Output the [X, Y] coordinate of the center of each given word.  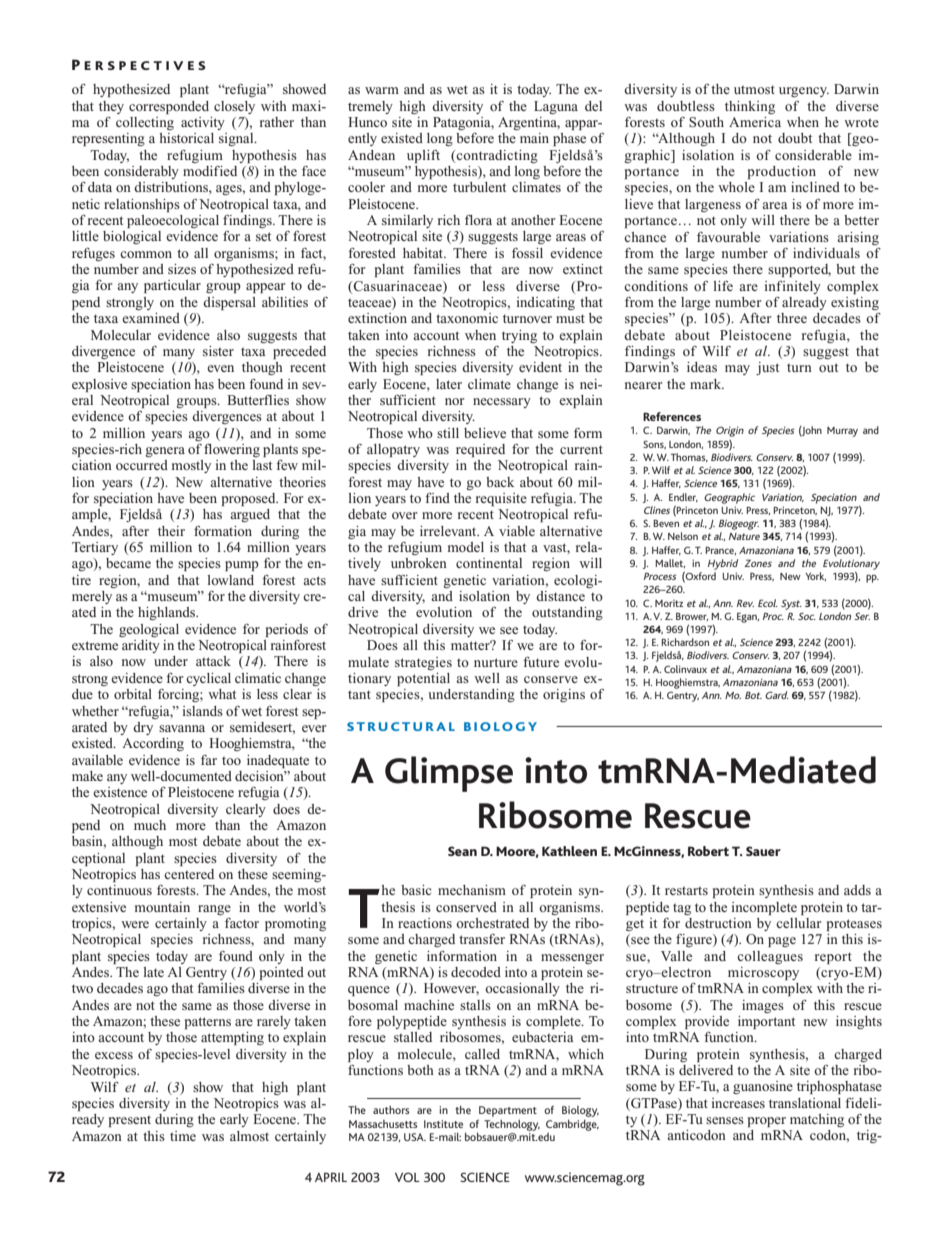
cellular [798, 923]
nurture [496, 662]
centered [189, 874]
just [767, 368]
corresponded [169, 107]
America [755, 122]
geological [149, 630]
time [183, 1136]
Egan [748, 617]
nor [454, 401]
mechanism [472, 890]
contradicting [497, 156]
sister [218, 351]
